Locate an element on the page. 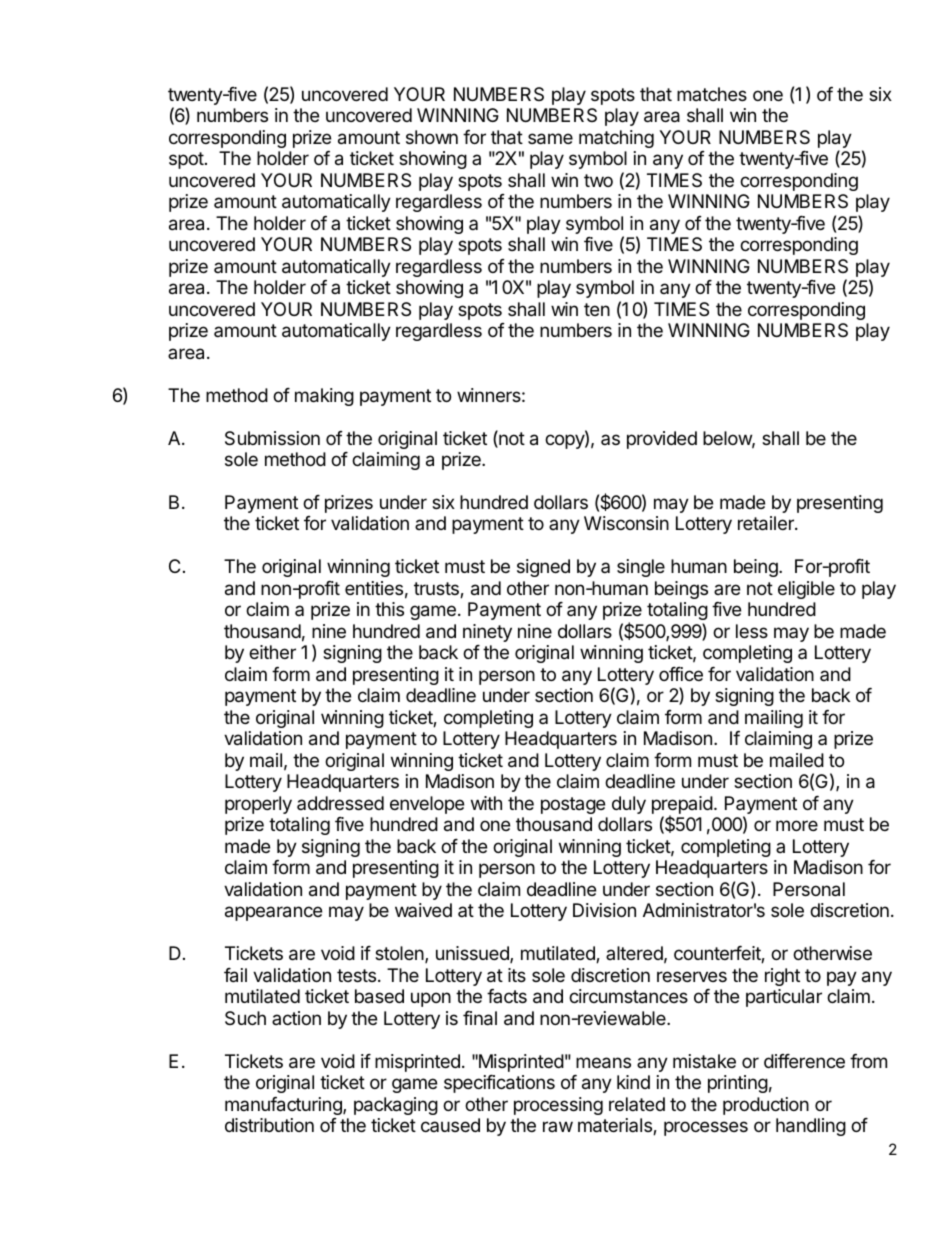 Image resolution: width=952 pixels, height=1233 pixels. eligible is located at coordinates (806, 590).
